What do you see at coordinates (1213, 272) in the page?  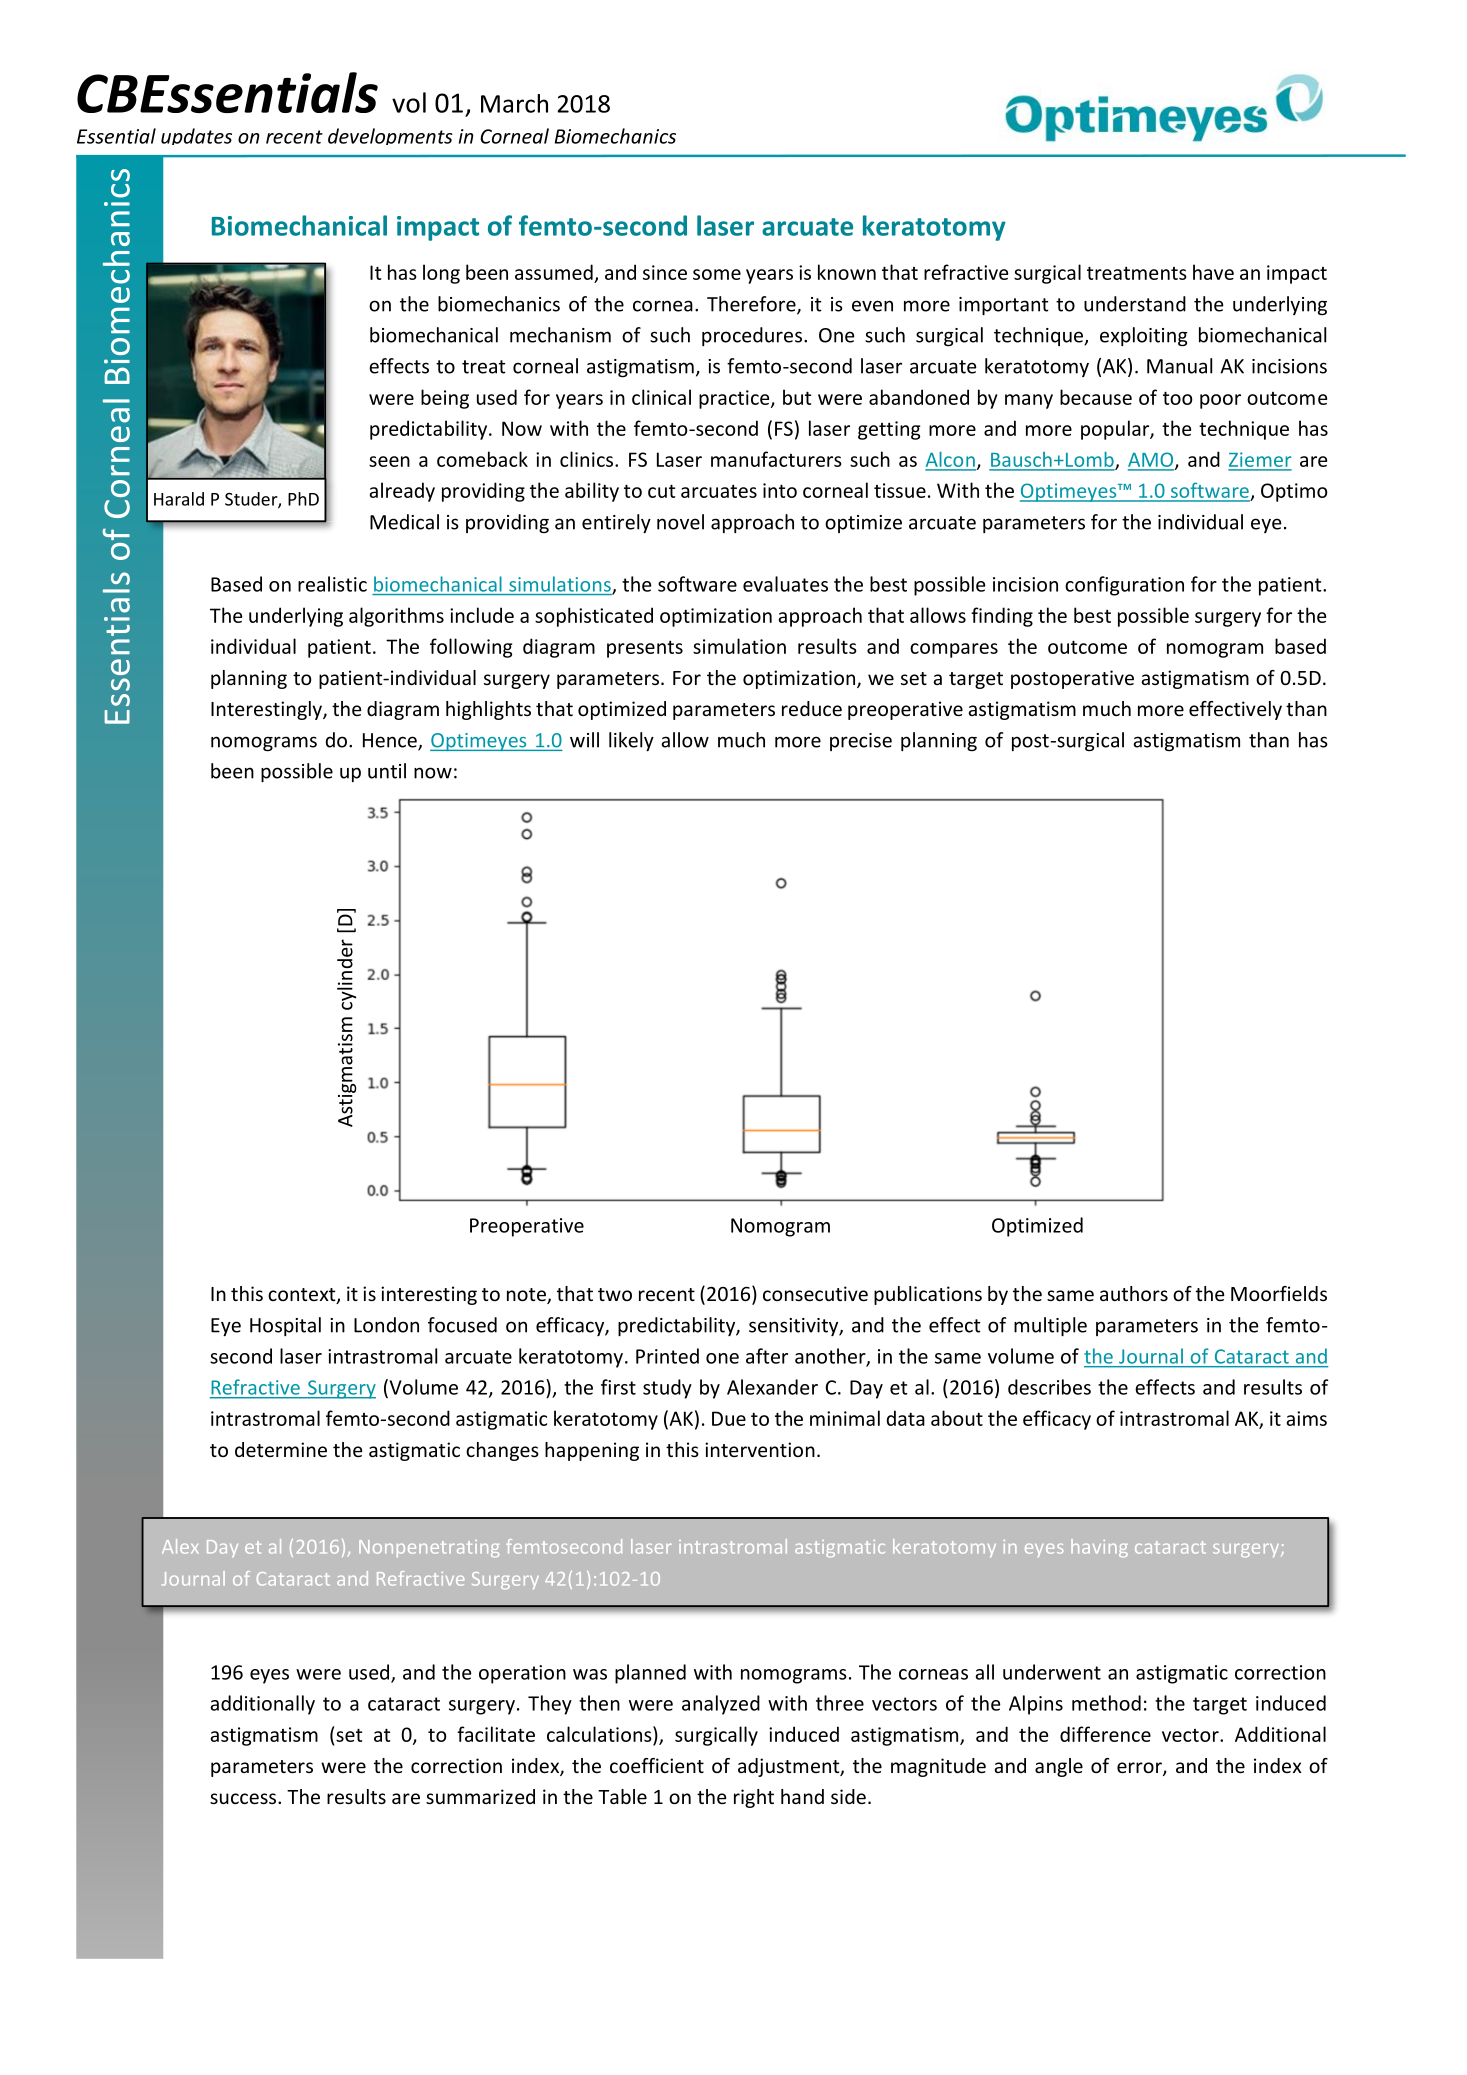 I see `have` at bounding box center [1213, 272].
